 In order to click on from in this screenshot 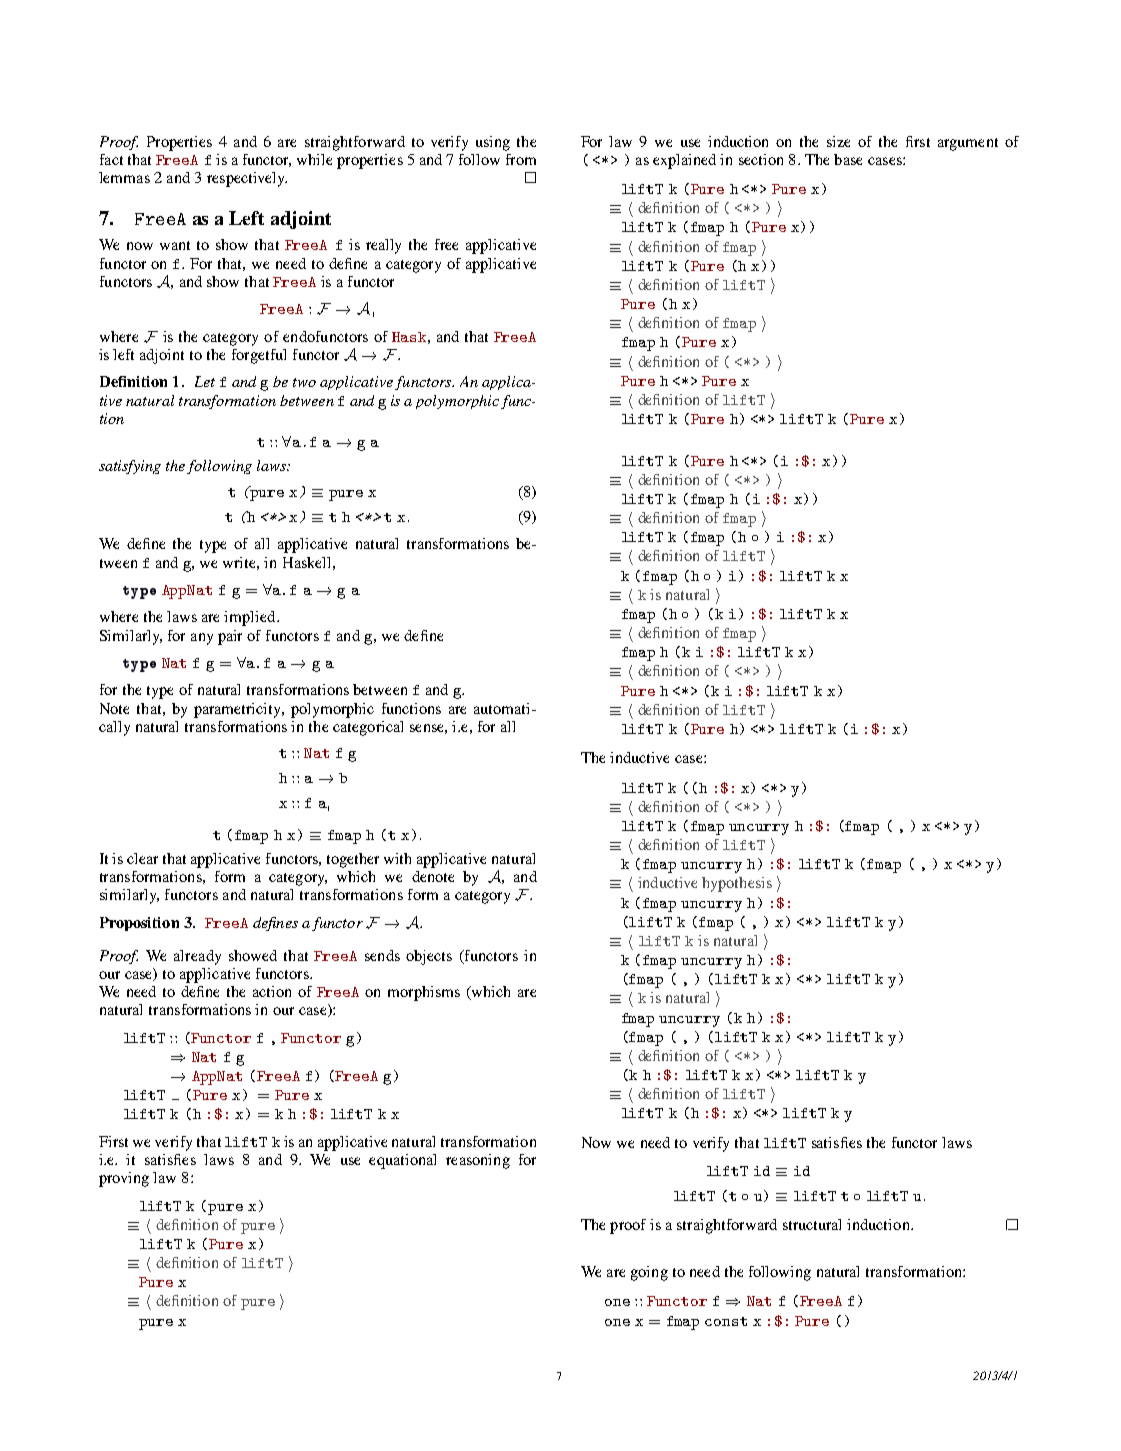, I will do `click(521, 159)`.
